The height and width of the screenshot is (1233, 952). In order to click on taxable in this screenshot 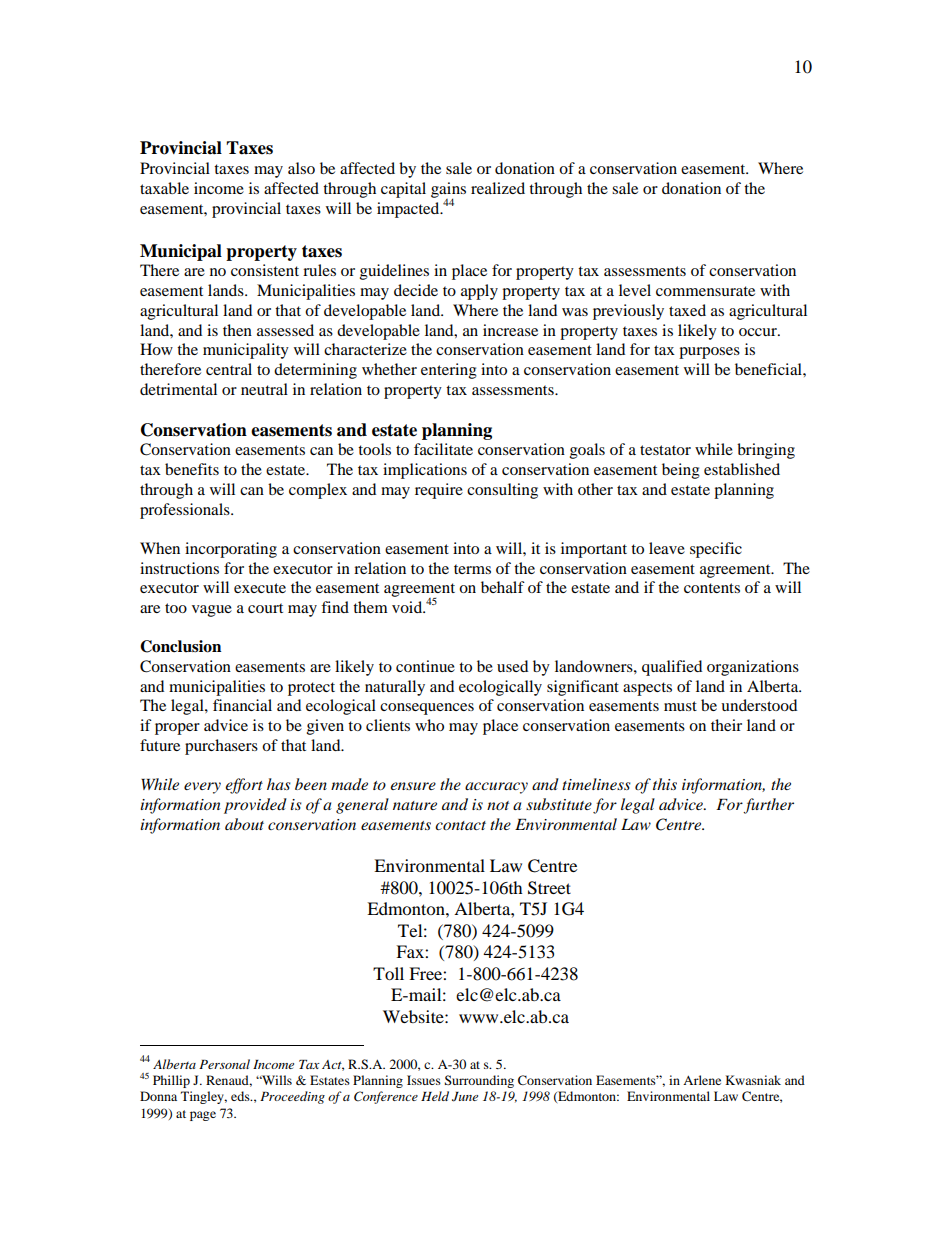, I will do `click(164, 188)`.
